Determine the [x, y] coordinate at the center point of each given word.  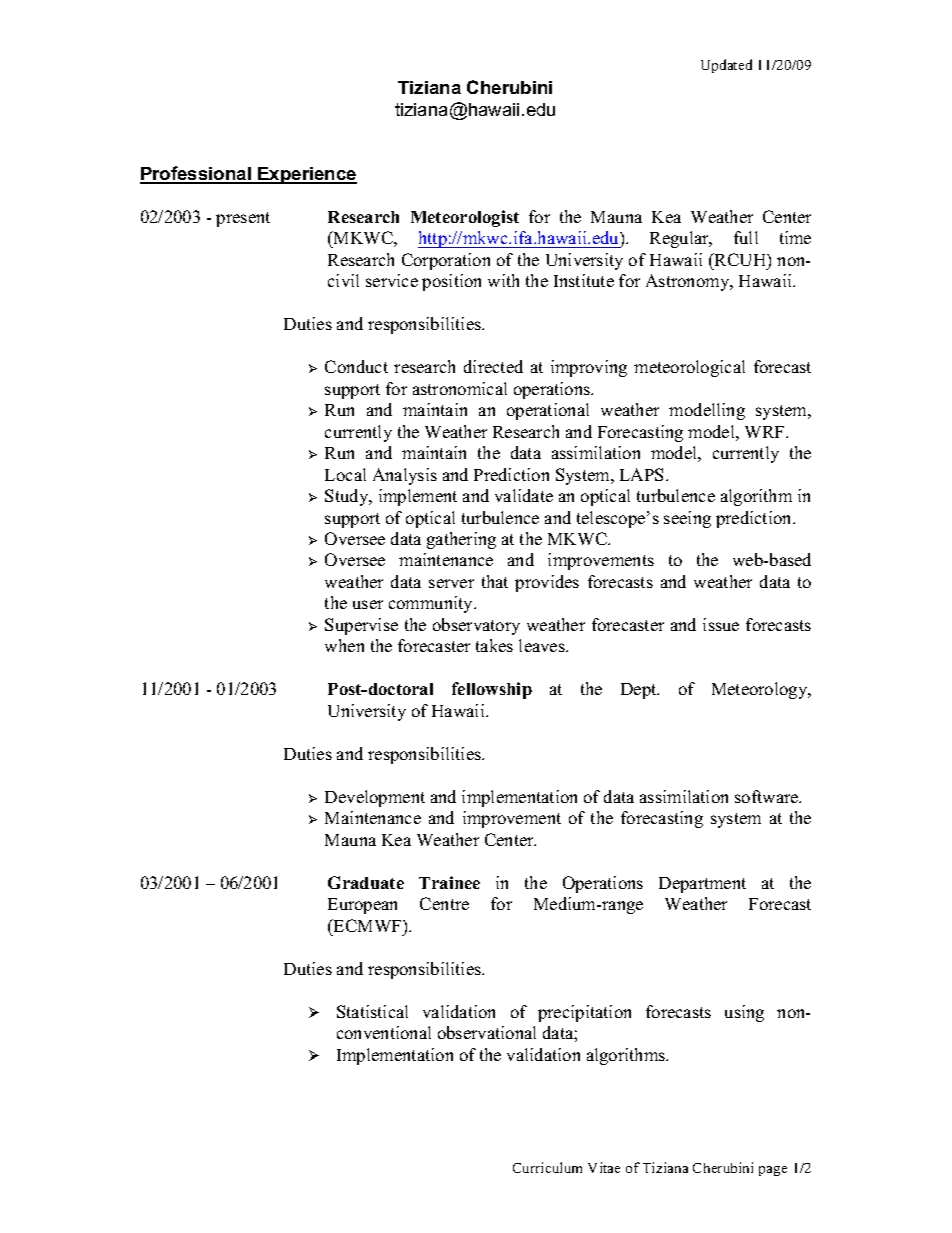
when [344, 645]
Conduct [356, 366]
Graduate [366, 882]
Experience [306, 175]
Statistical [372, 1011]
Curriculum [547, 1167]
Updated [726, 66]
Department [702, 885]
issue [721, 624]
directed [493, 366]
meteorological [689, 368]
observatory [476, 626]
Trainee [449, 882]
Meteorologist [465, 218]
